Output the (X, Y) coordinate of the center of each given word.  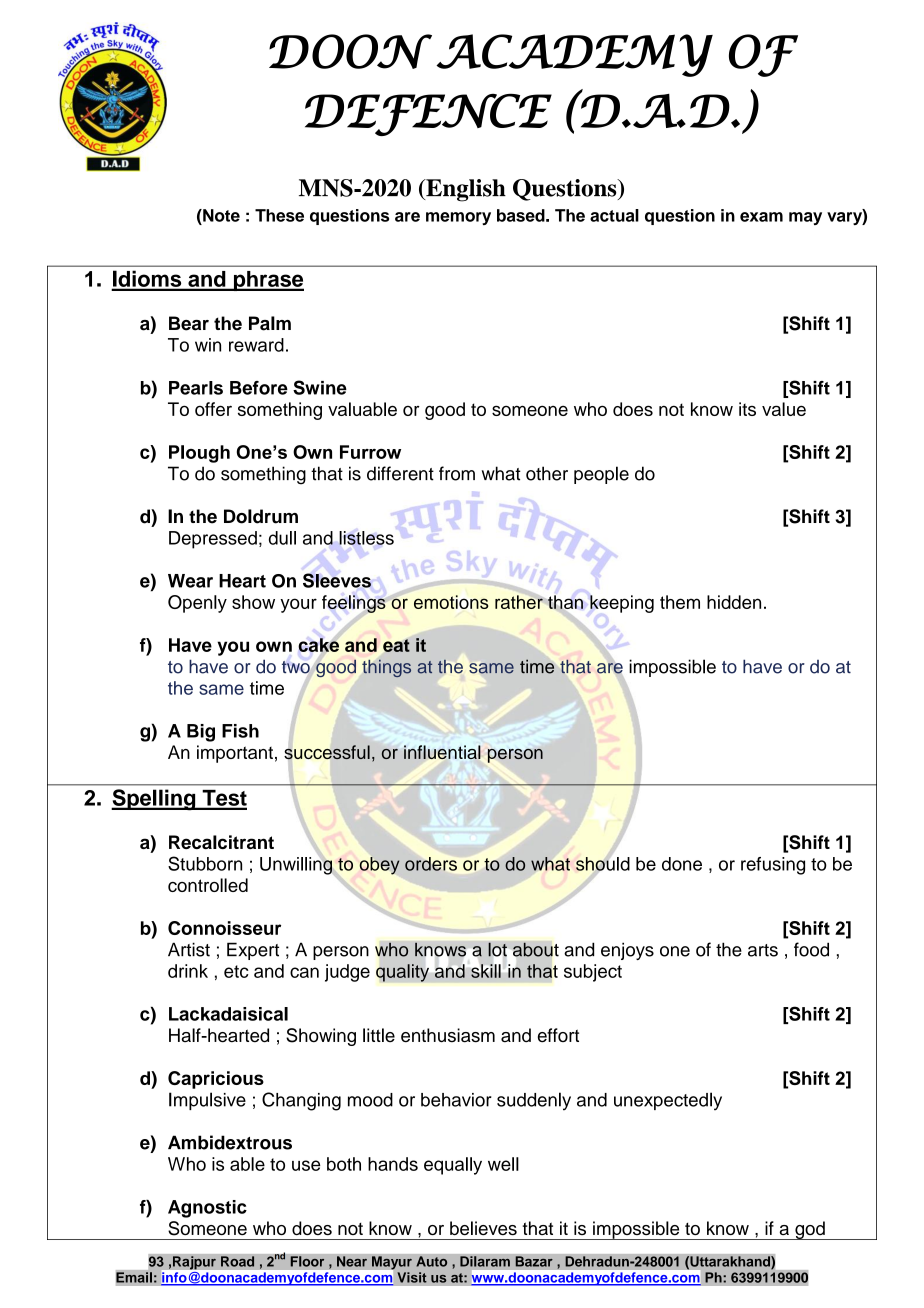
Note (220, 215)
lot (497, 949)
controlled (208, 885)
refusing (773, 866)
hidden (734, 602)
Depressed (213, 540)
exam (761, 217)
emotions (451, 602)
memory (458, 218)
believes (483, 1228)
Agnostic (207, 1209)
